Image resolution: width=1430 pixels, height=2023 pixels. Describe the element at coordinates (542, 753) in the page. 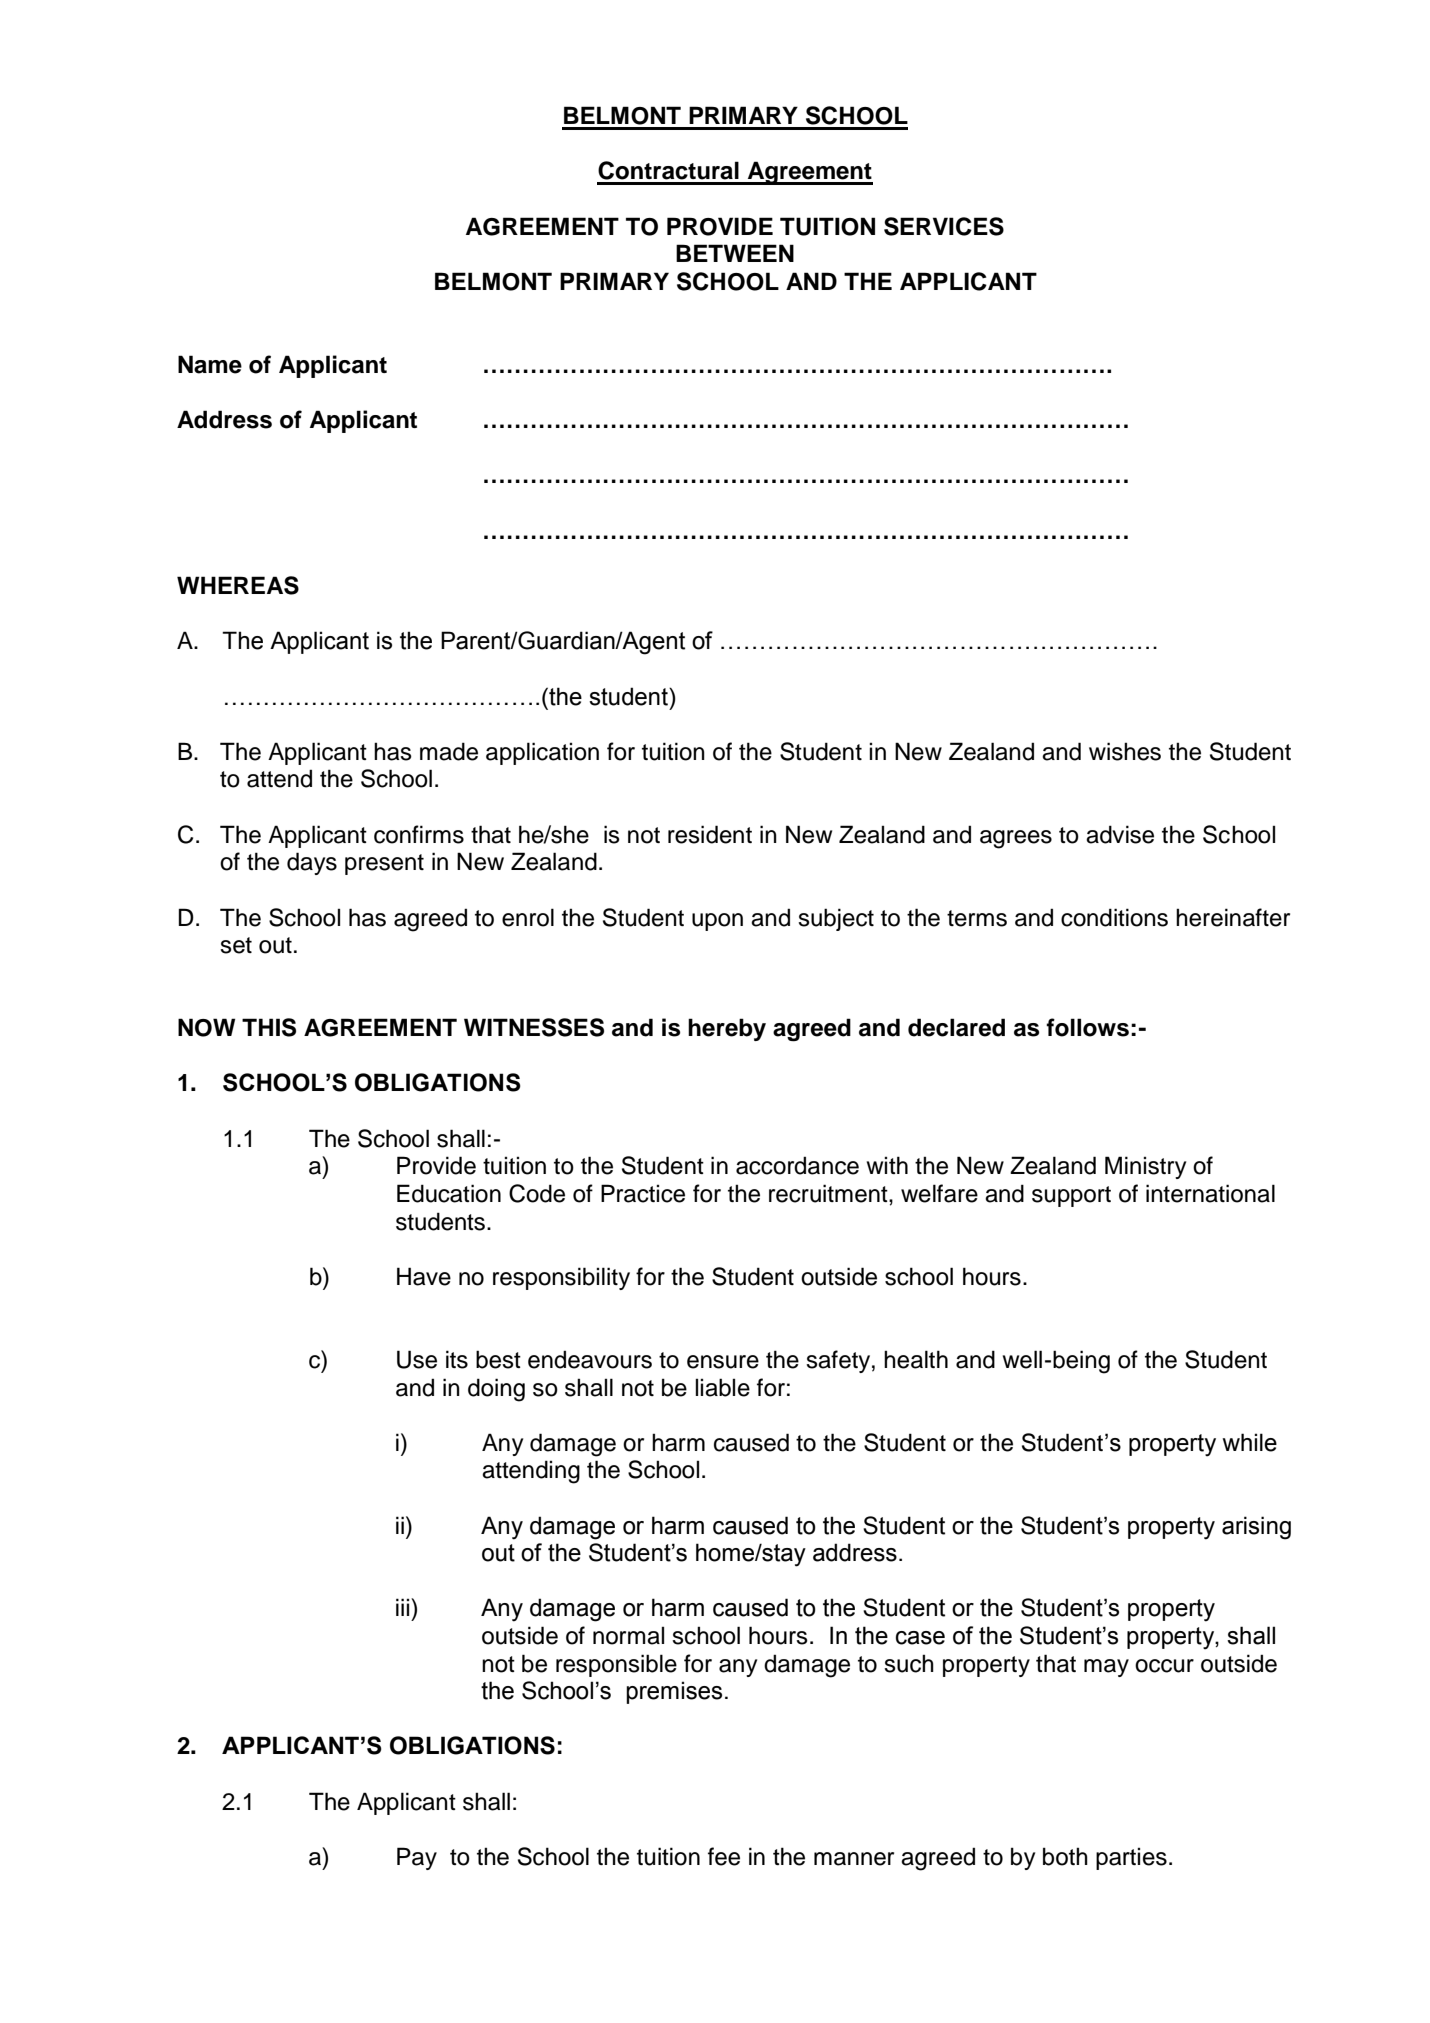

I see `application` at that location.
